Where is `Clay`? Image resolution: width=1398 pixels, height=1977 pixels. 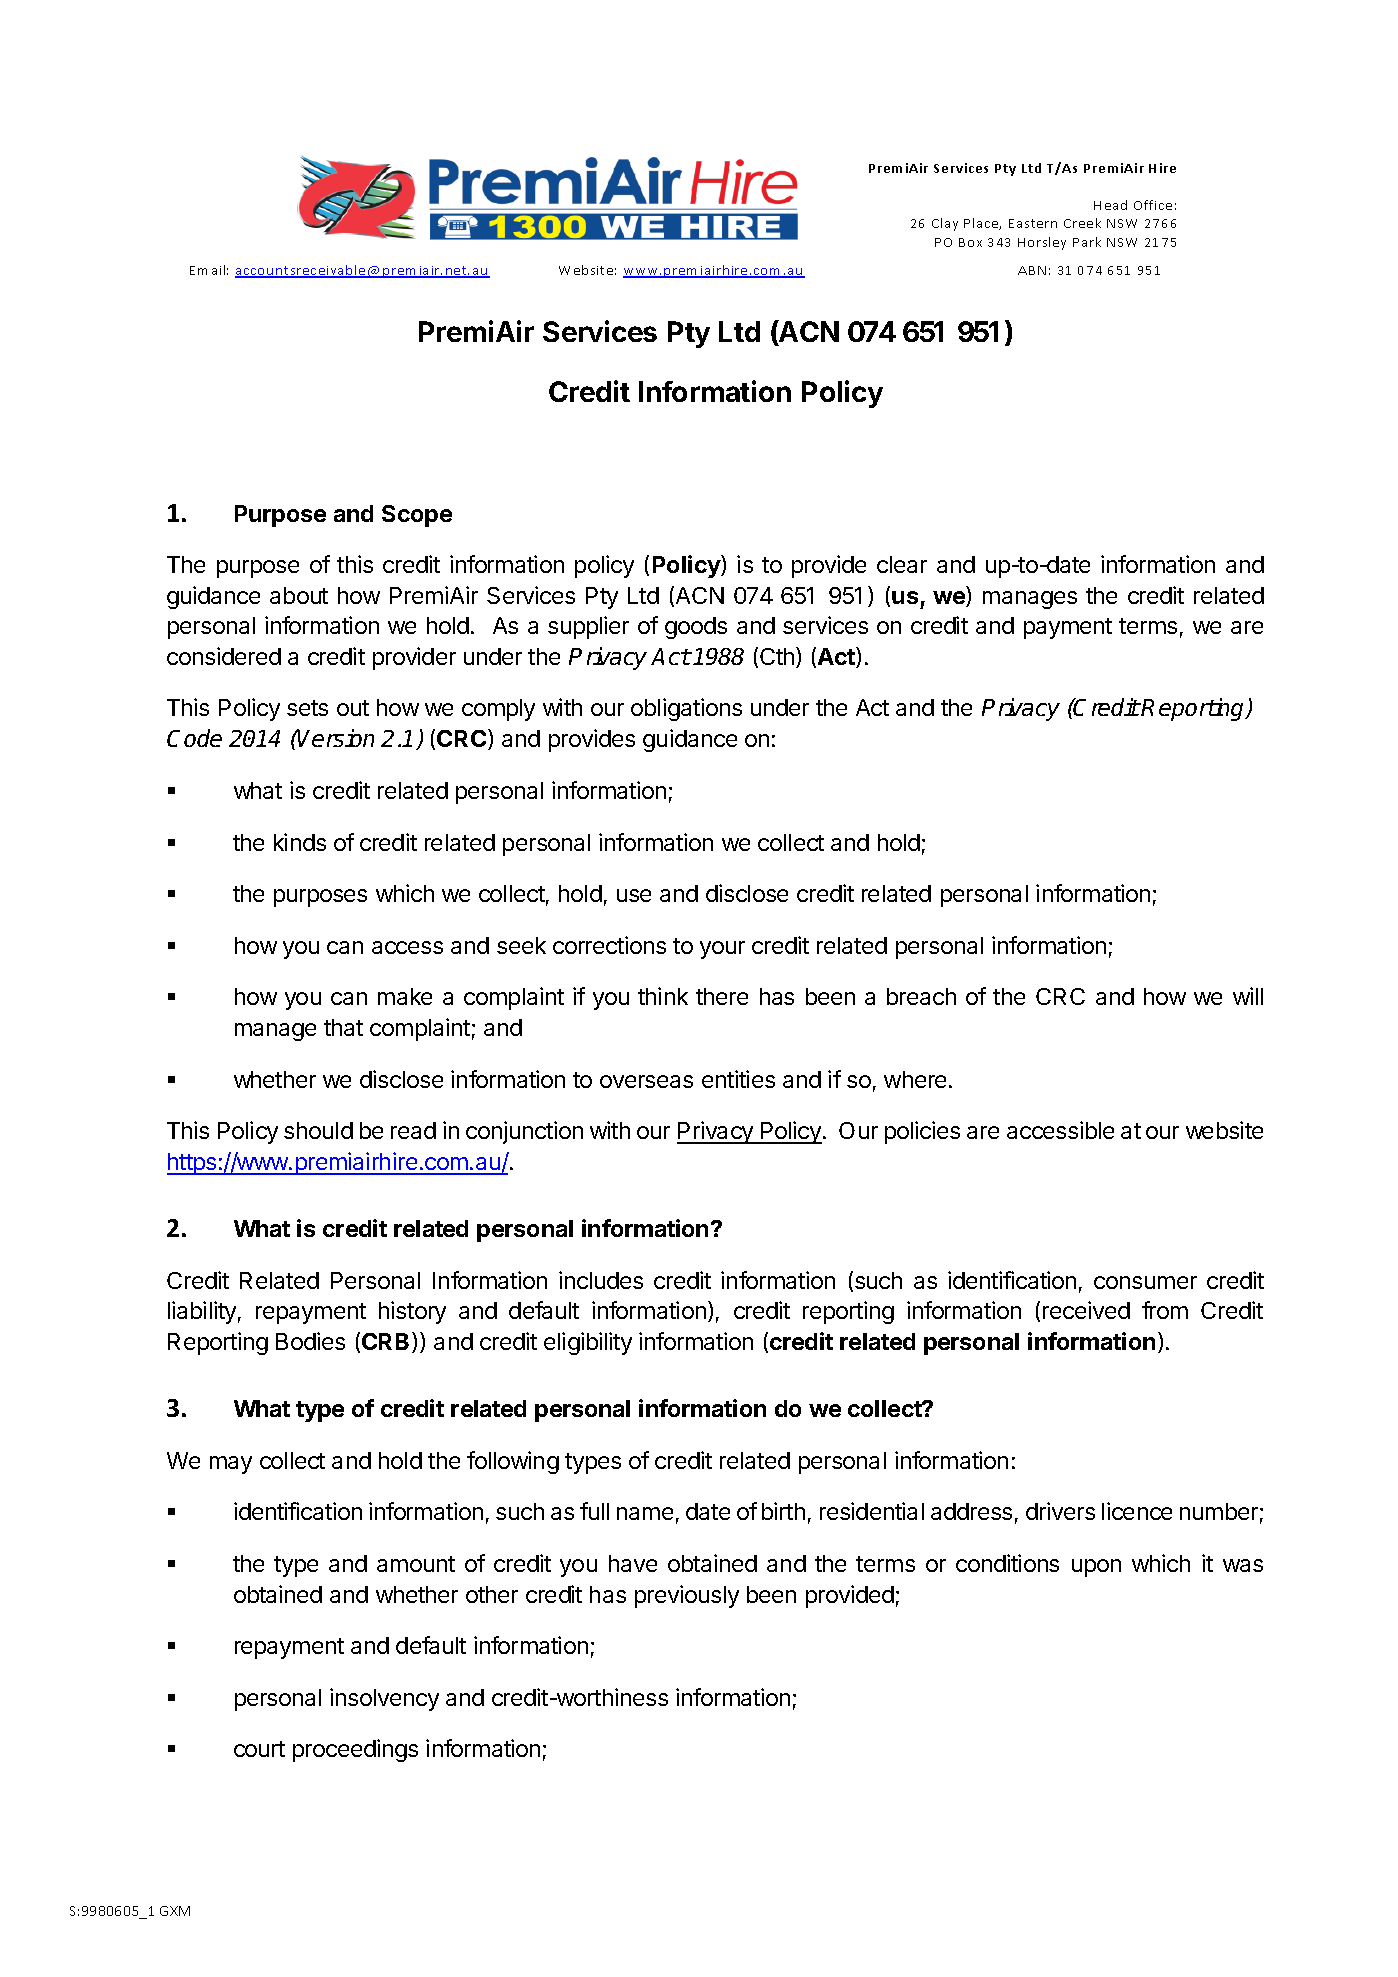
Clay is located at coordinates (945, 224).
